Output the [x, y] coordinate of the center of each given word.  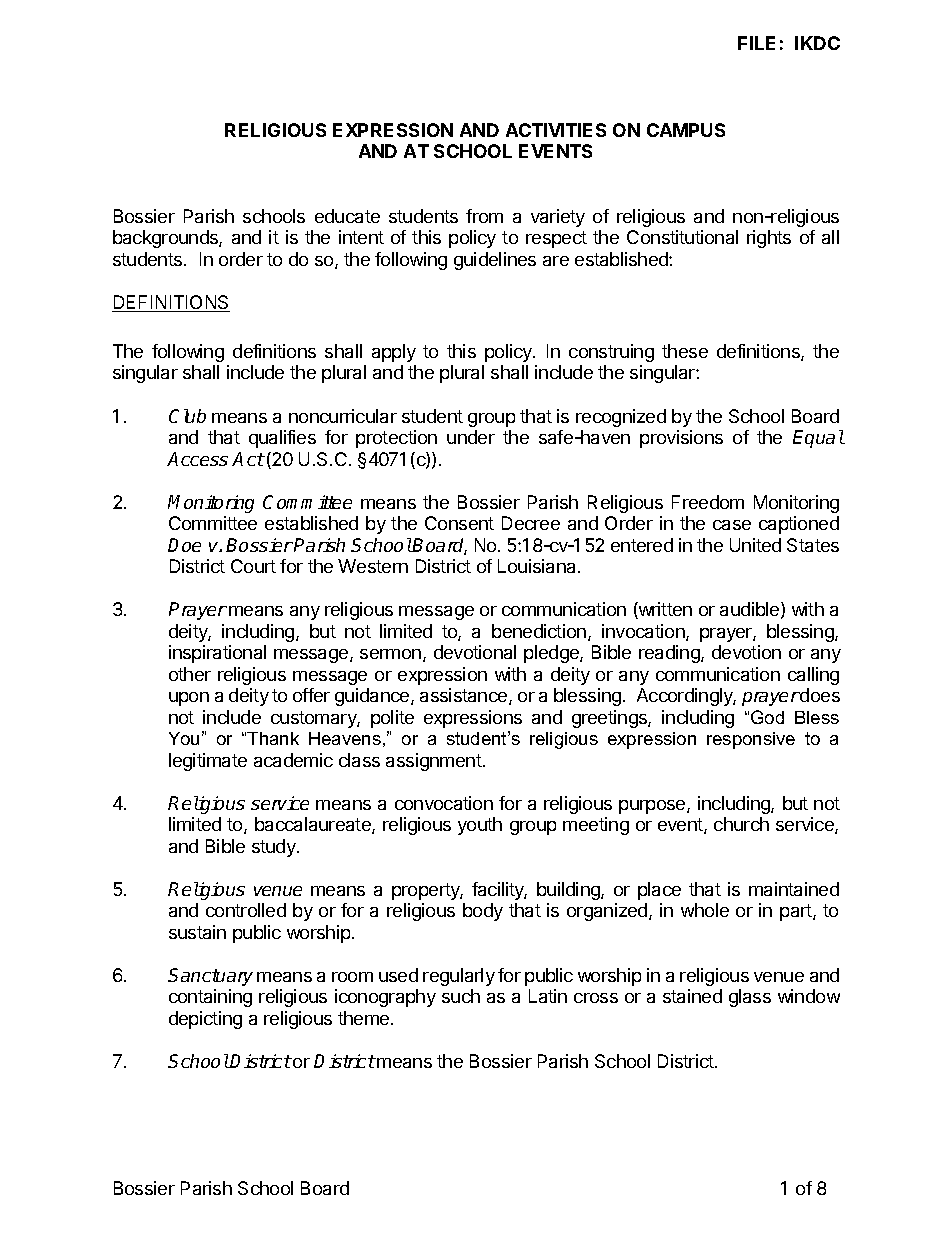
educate [347, 216]
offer [311, 695]
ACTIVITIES [556, 130]
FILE [756, 43]
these [685, 351]
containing [210, 998]
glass [750, 998]
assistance [465, 696]
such [461, 996]
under [471, 437]
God [767, 717]
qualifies [282, 439]
